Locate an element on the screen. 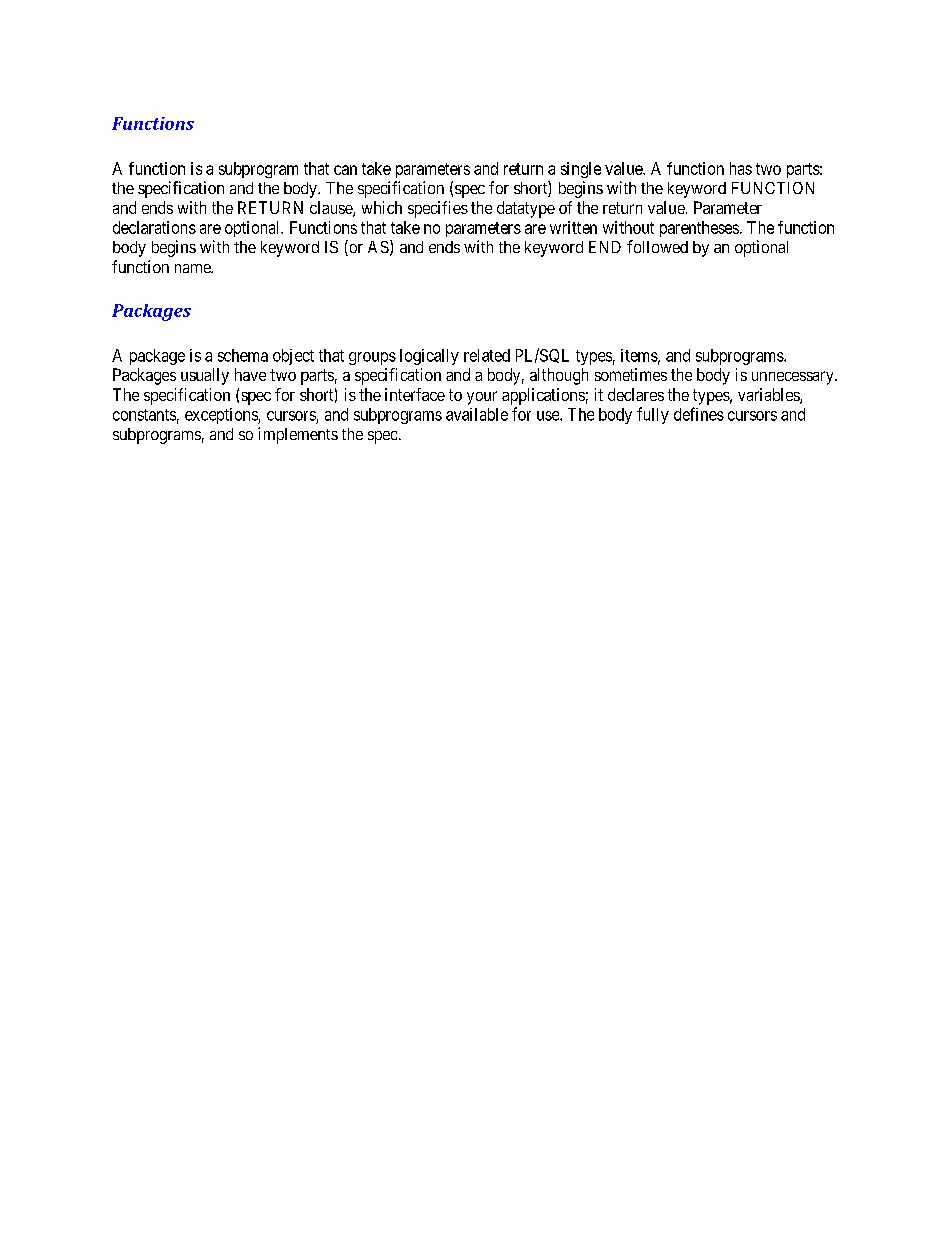 The width and height of the screenshot is (952, 1233). single is located at coordinates (581, 170).
